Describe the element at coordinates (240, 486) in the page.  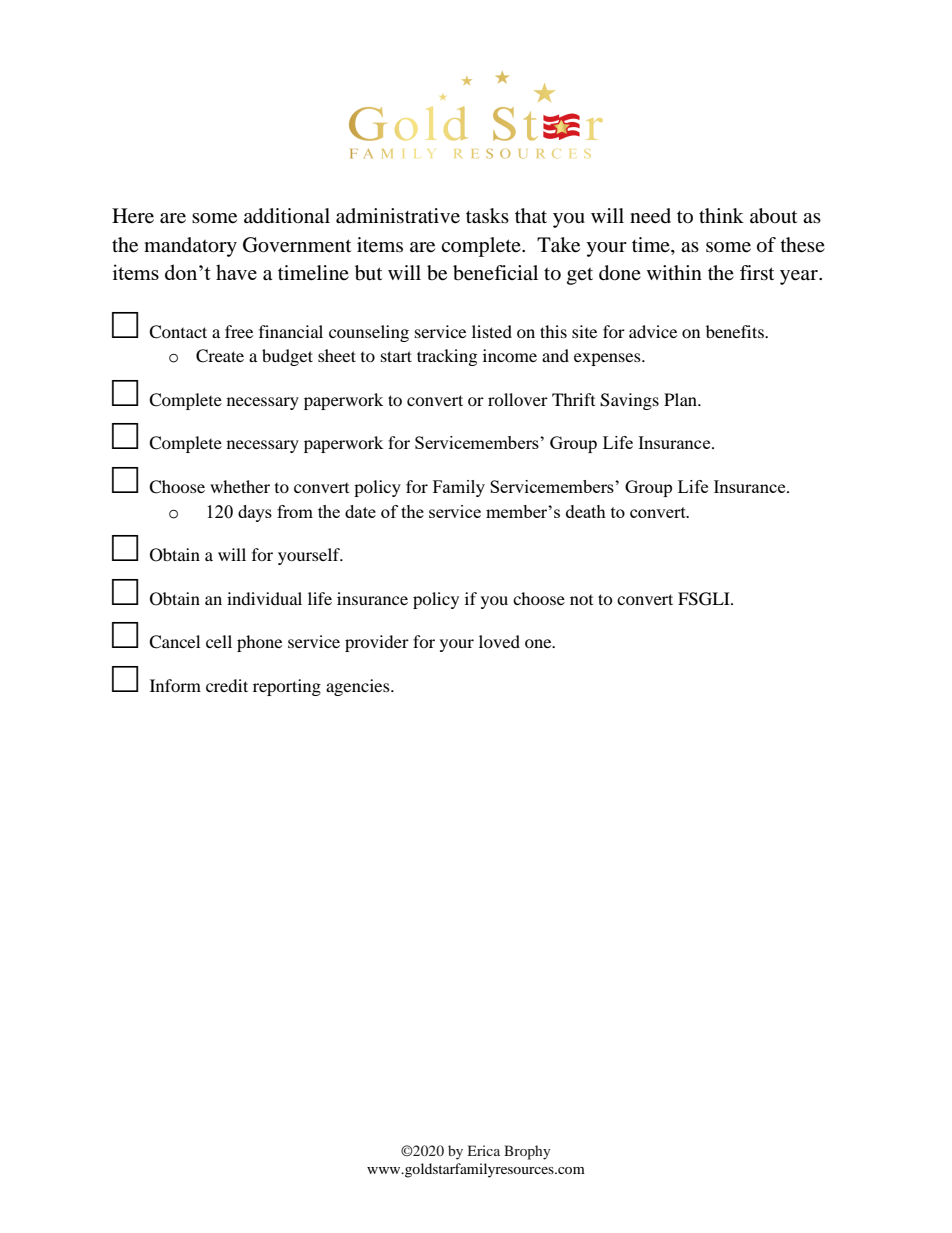
I see `whether` at that location.
